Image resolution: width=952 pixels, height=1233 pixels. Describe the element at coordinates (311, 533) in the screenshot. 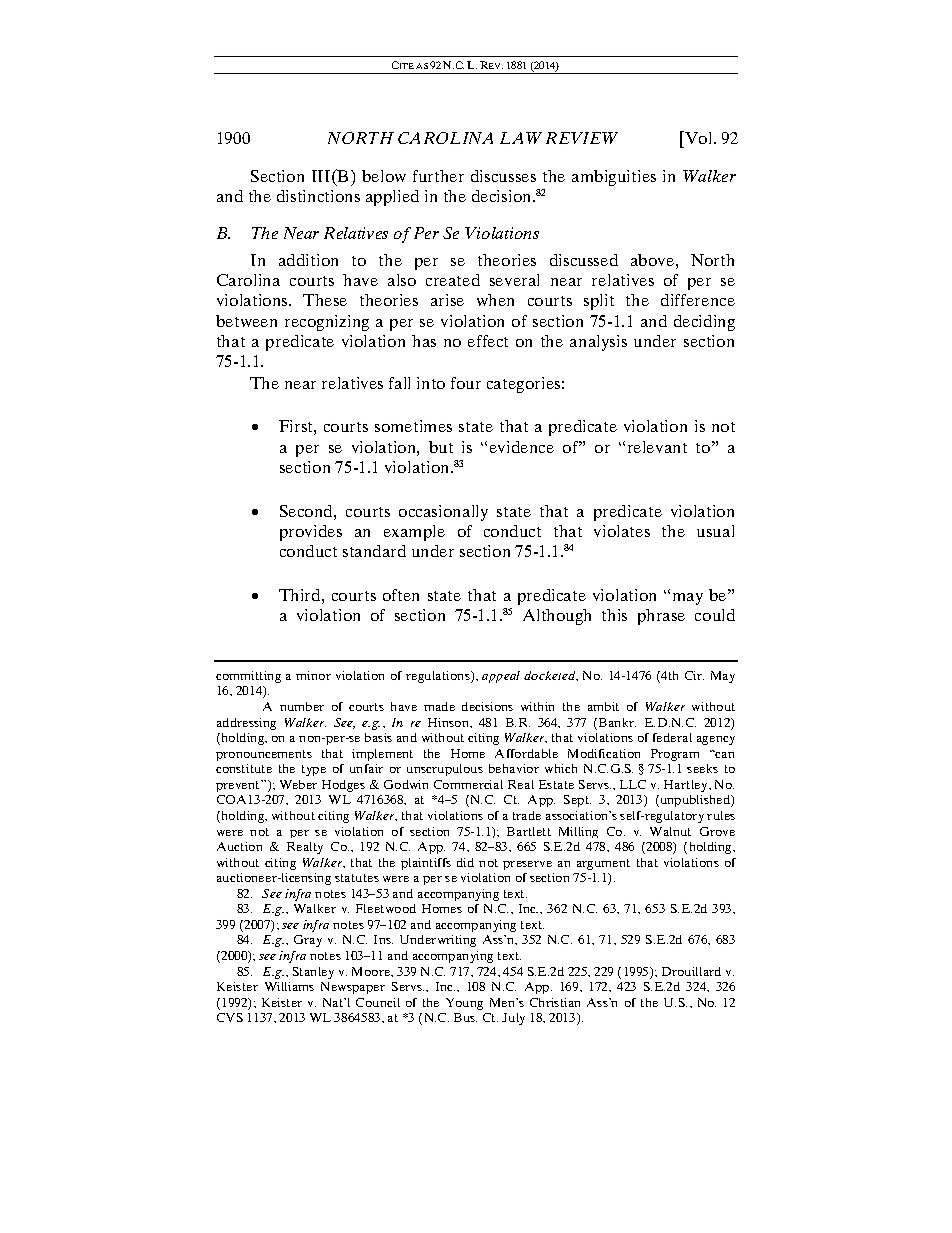

I see `provides` at that location.
